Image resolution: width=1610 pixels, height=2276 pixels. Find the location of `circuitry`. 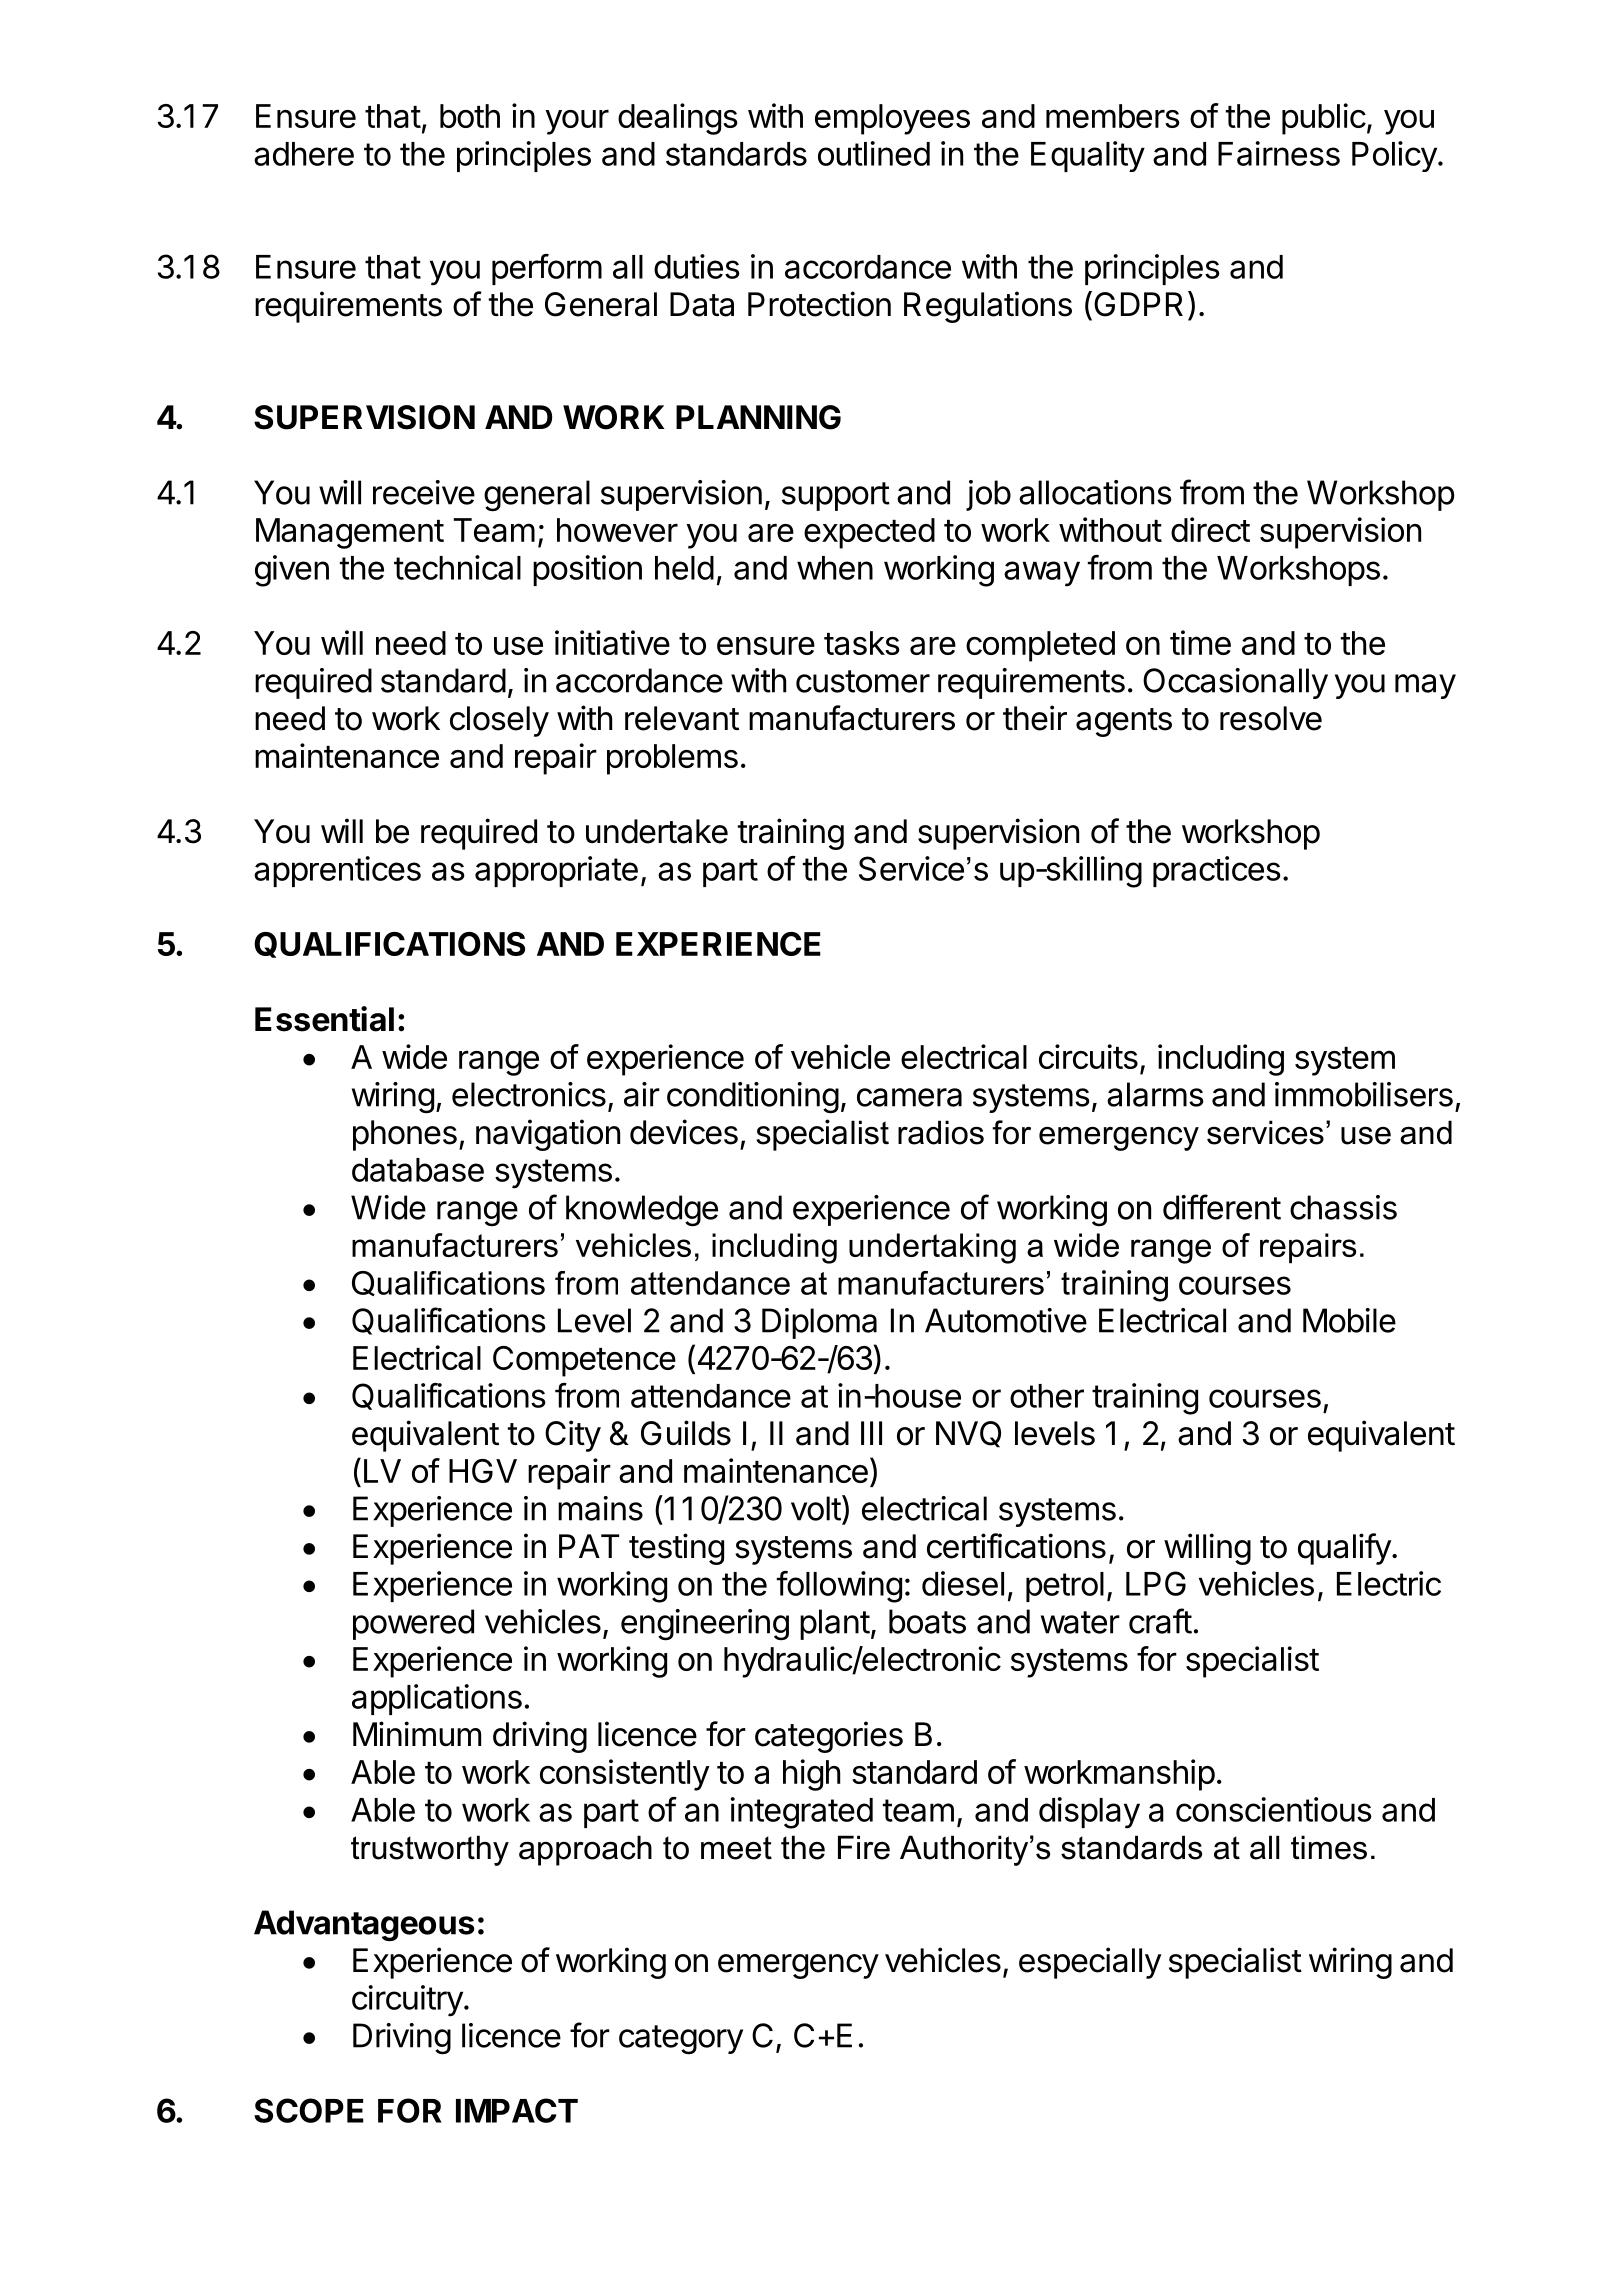

circuitry is located at coordinates (407, 2001).
